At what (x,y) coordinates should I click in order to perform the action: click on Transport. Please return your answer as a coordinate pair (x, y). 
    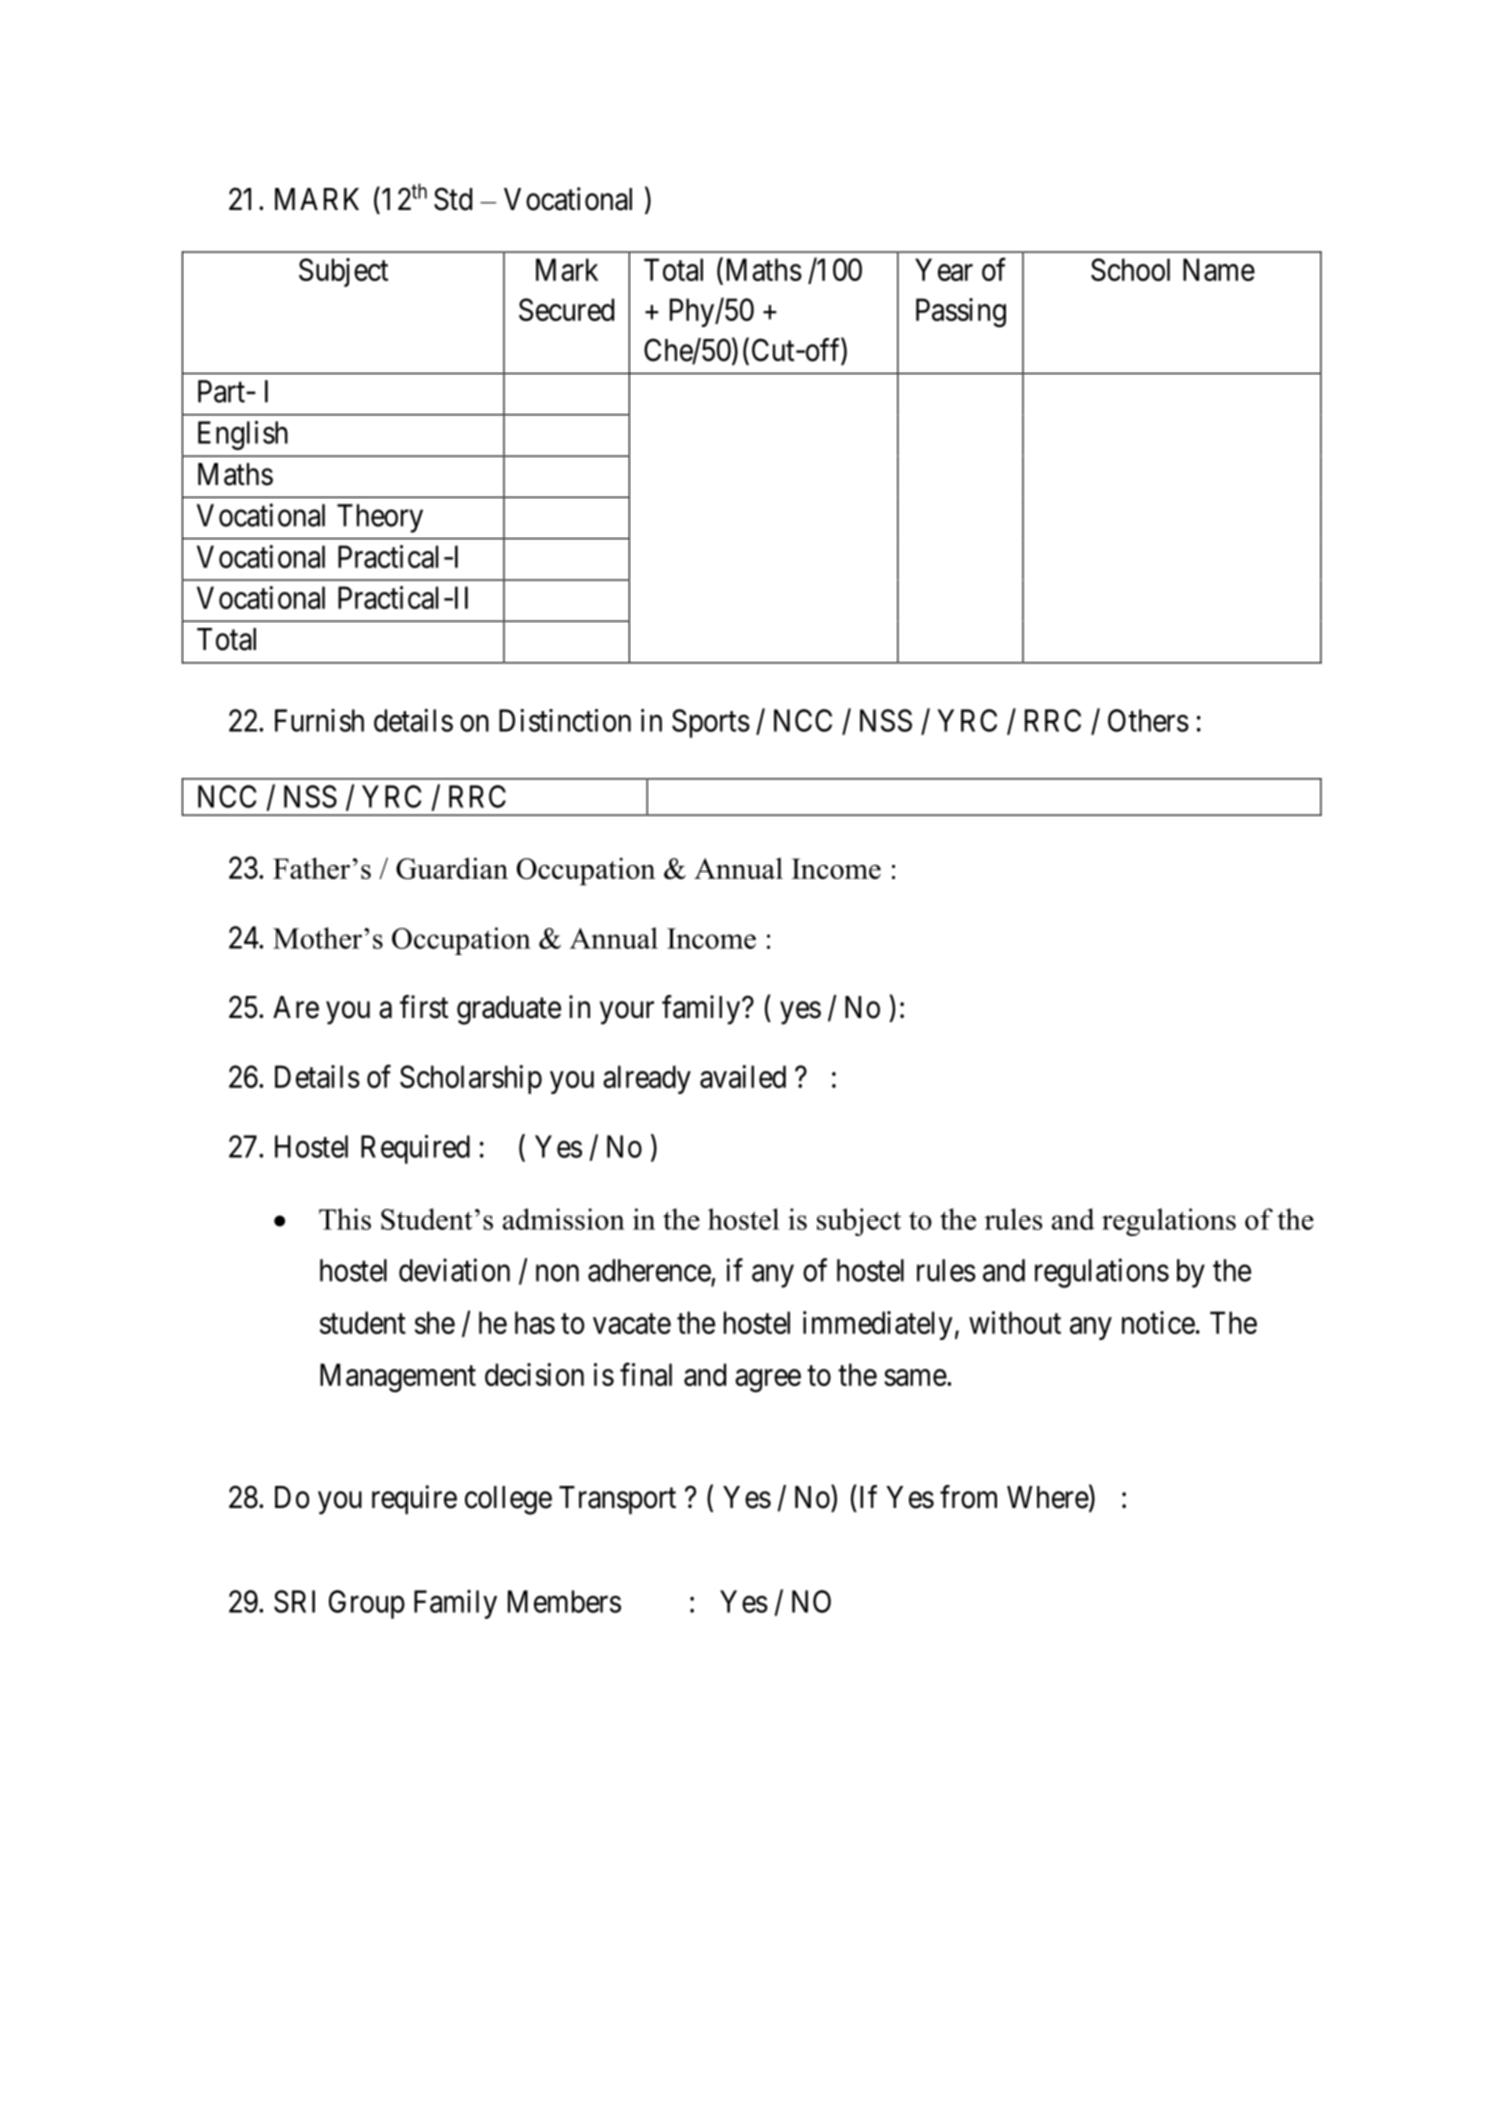
    Looking at the image, I should click on (617, 1500).
